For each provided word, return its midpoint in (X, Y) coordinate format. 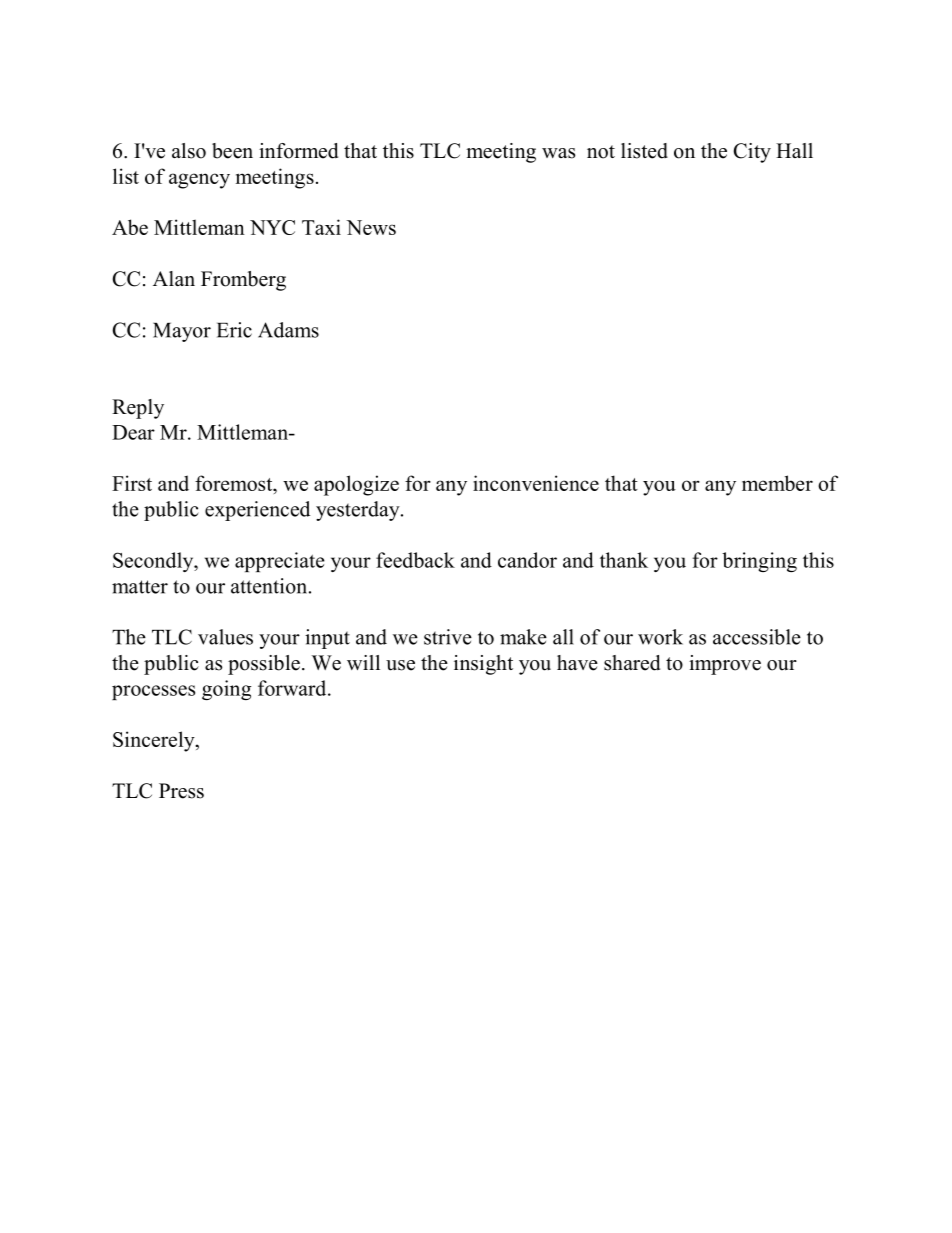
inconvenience (536, 483)
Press (181, 791)
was (558, 153)
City (752, 153)
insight (483, 665)
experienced (257, 511)
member (777, 483)
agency (199, 181)
